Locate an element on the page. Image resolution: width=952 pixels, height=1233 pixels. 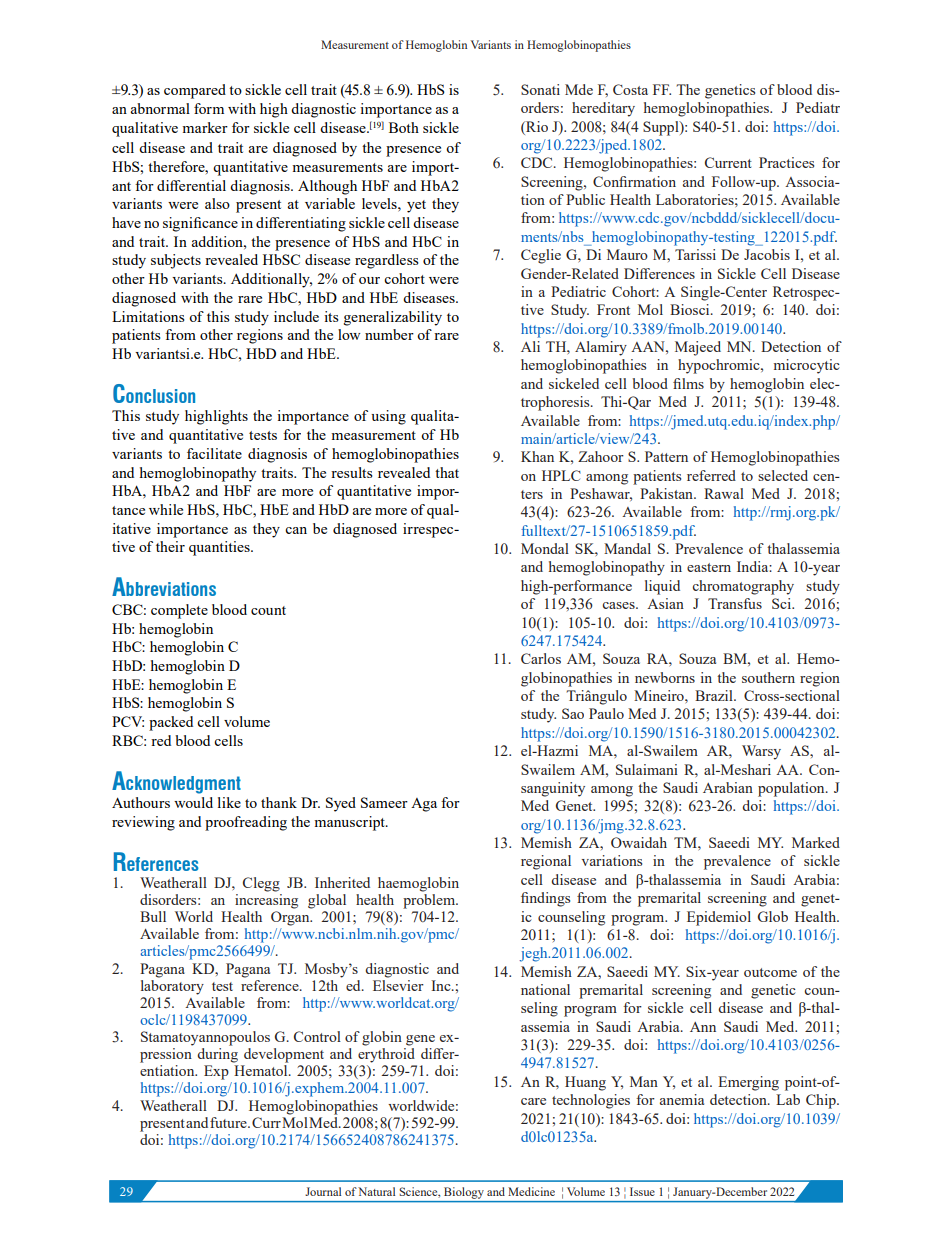
anemia is located at coordinates (682, 1099).
